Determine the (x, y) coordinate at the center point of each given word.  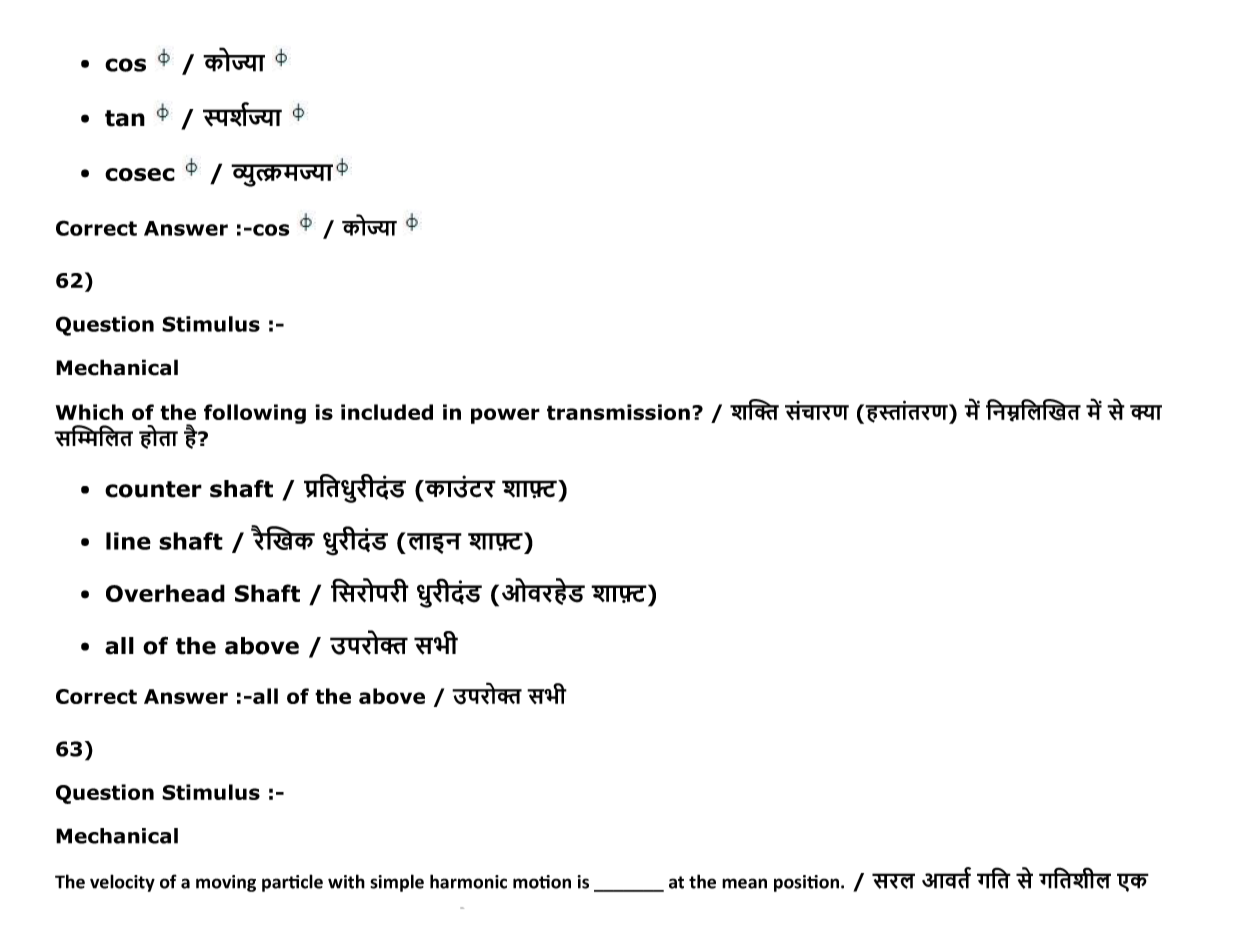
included (387, 412)
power (505, 416)
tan (125, 118)
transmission (618, 412)
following (255, 414)
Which (89, 412)
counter (153, 489)
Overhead (165, 593)
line (128, 541)
